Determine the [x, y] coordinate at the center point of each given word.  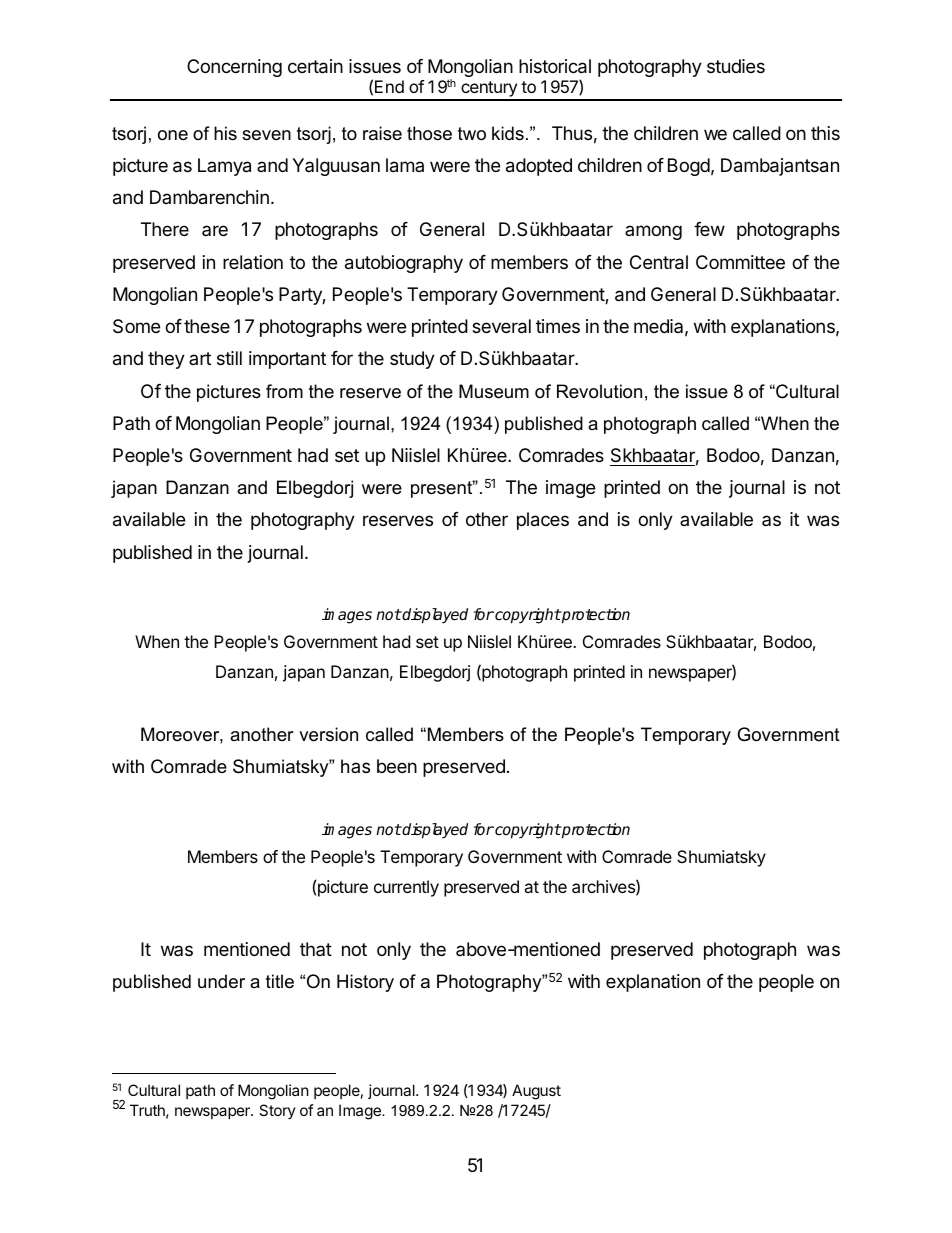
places [543, 521]
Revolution [599, 391]
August [536, 1092]
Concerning [234, 68]
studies [736, 66]
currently [406, 888]
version [328, 734]
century [489, 90]
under [221, 981]
